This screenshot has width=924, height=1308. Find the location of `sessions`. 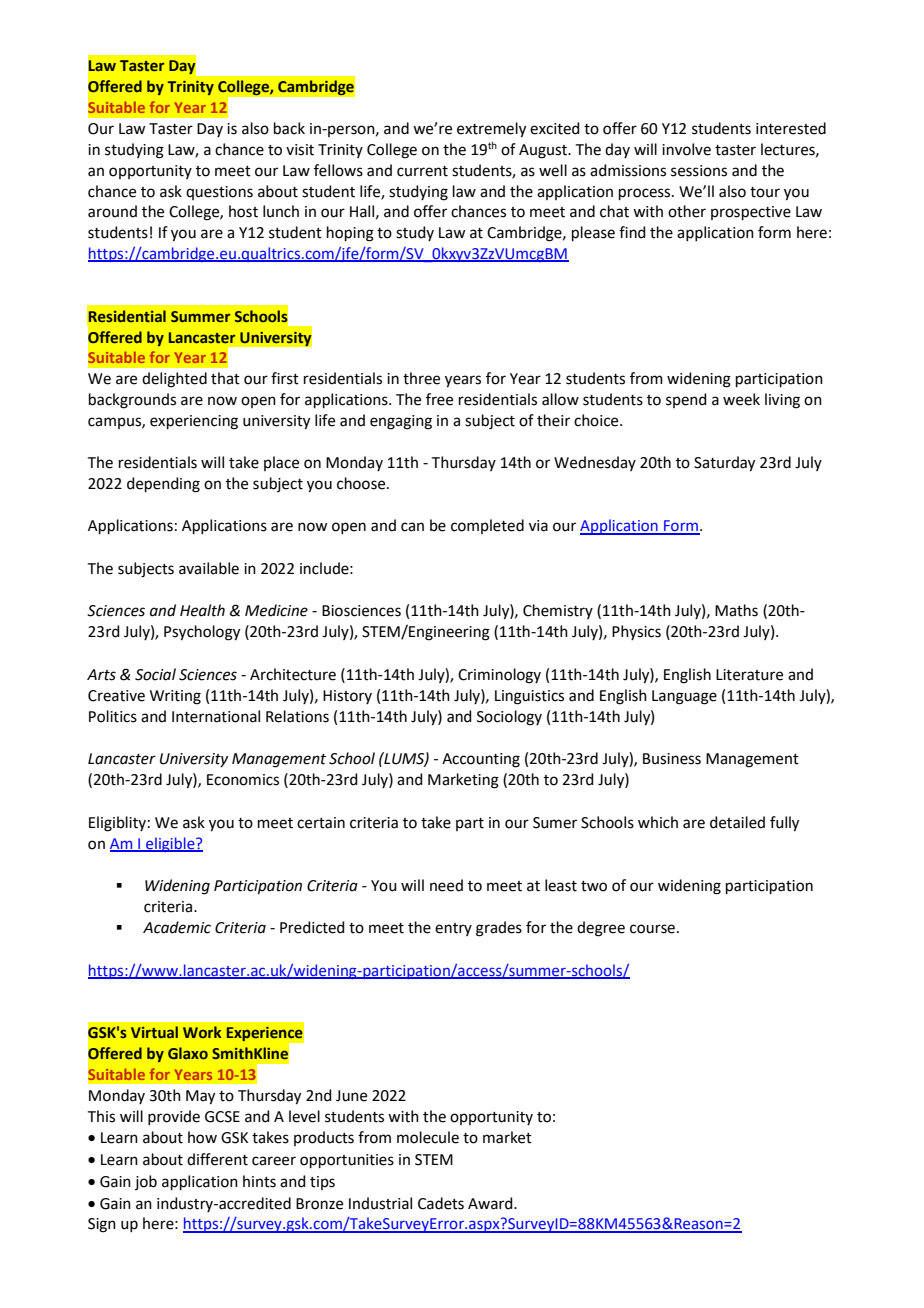

sessions is located at coordinates (699, 171).
